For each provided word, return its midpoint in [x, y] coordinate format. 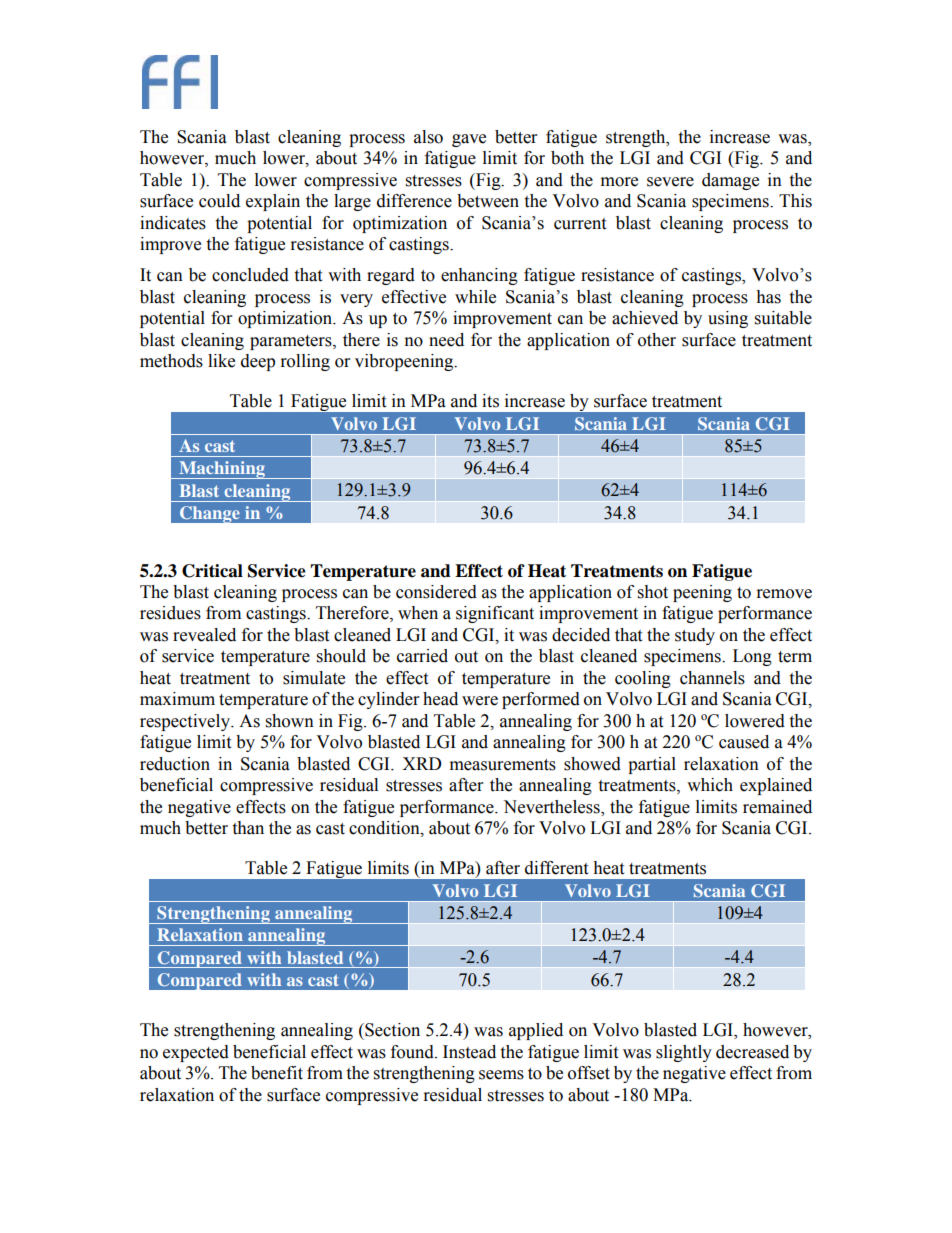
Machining [222, 470]
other [657, 340]
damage [730, 181]
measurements [503, 765]
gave [469, 140]
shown [290, 721]
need [446, 340]
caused [744, 742]
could [219, 201]
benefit [277, 1073]
